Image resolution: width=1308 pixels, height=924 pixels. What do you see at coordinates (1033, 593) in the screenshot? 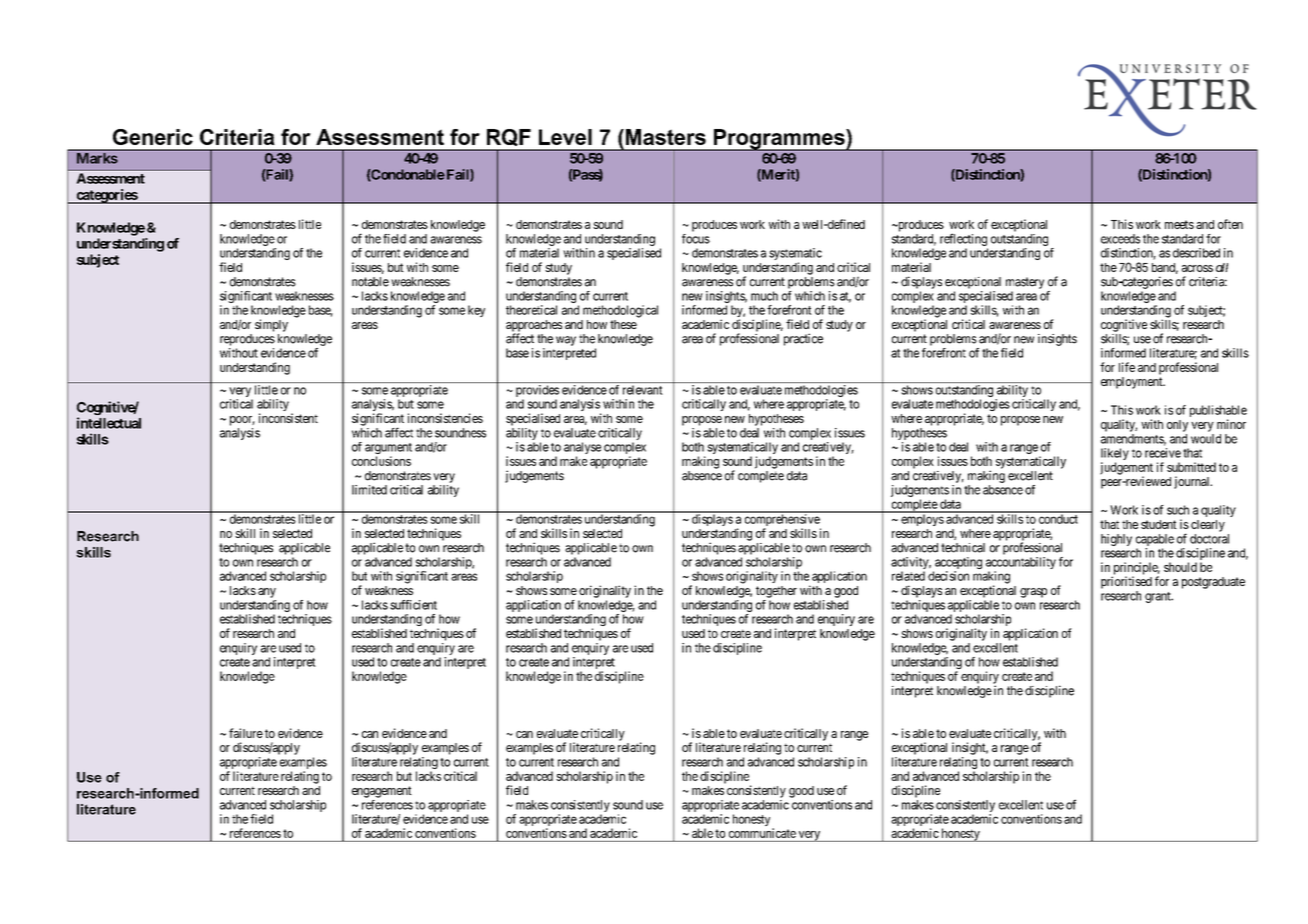
I see `grasp` at bounding box center [1033, 593].
